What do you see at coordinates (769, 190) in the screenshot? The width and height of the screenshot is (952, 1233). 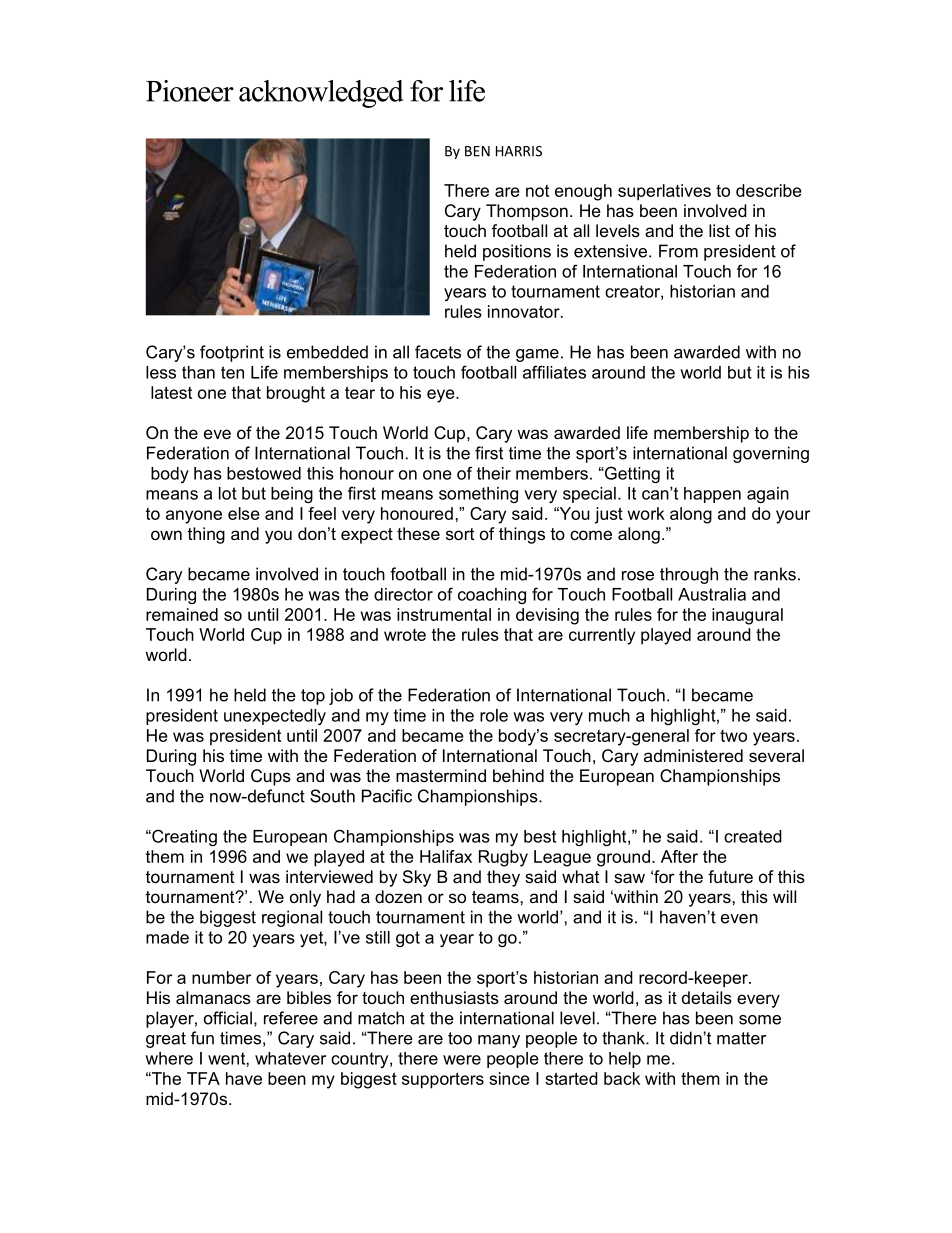 I see `describe` at bounding box center [769, 190].
